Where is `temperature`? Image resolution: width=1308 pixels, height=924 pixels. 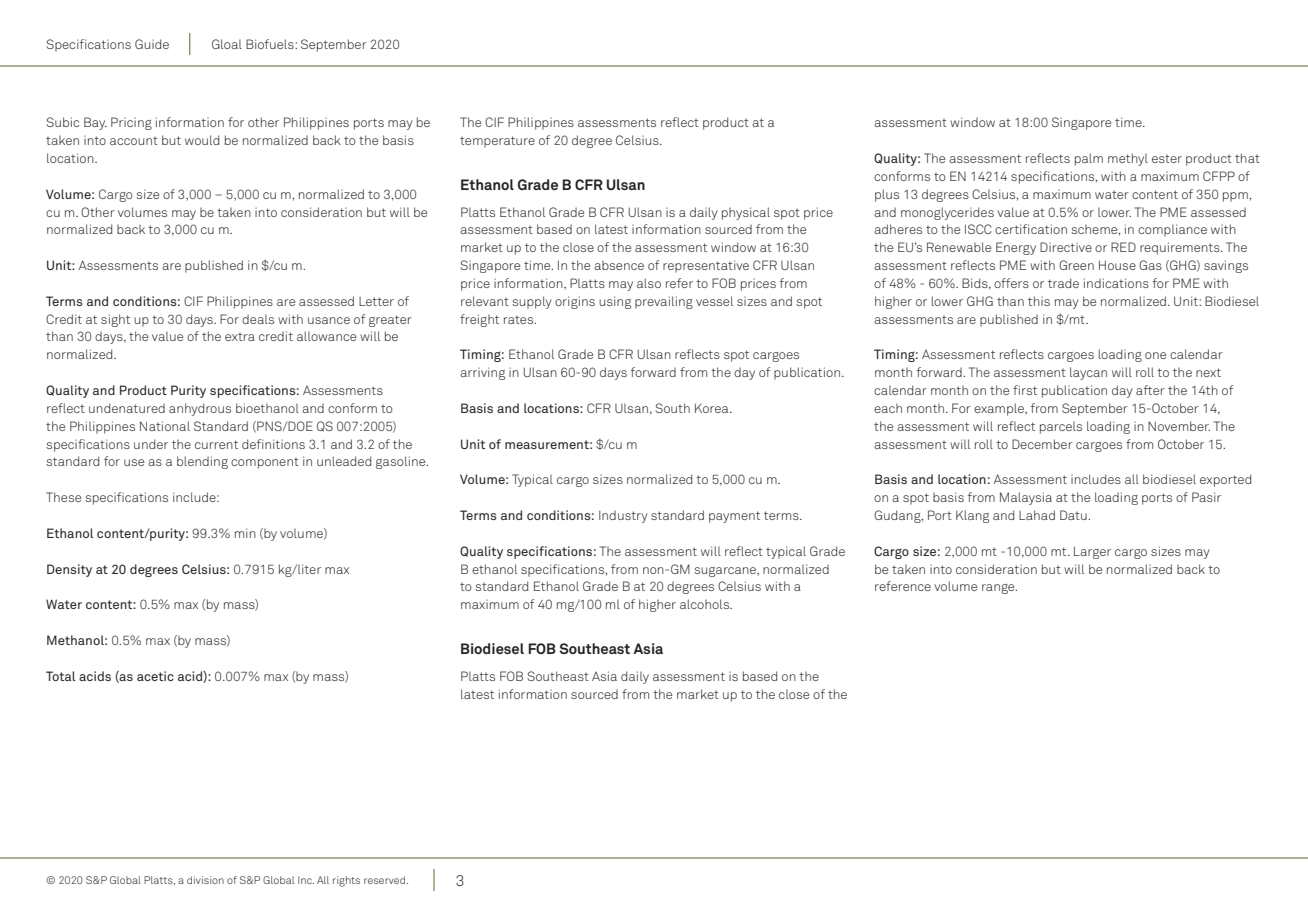 temperature is located at coordinates (497, 142).
